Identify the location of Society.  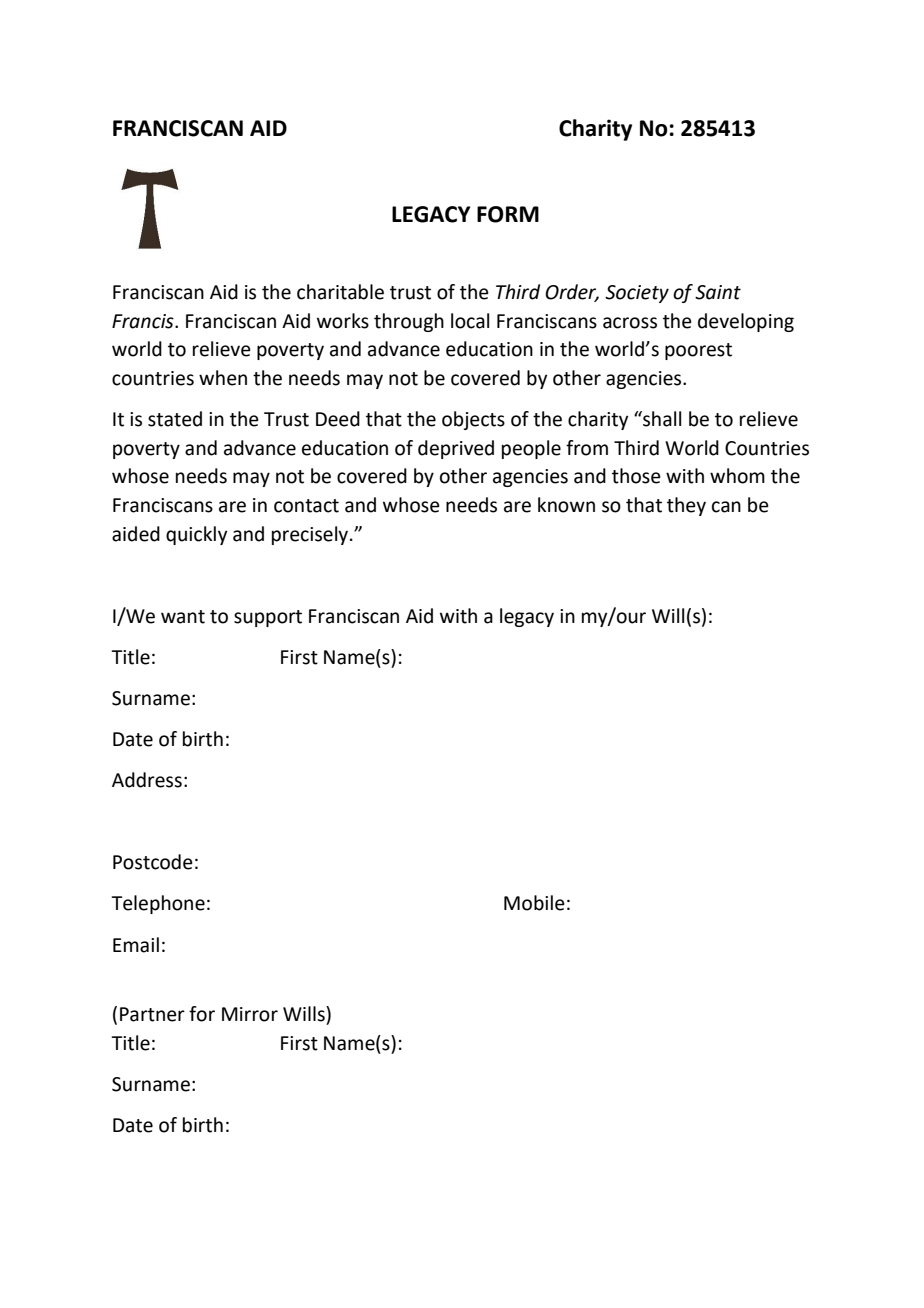
(637, 294).
